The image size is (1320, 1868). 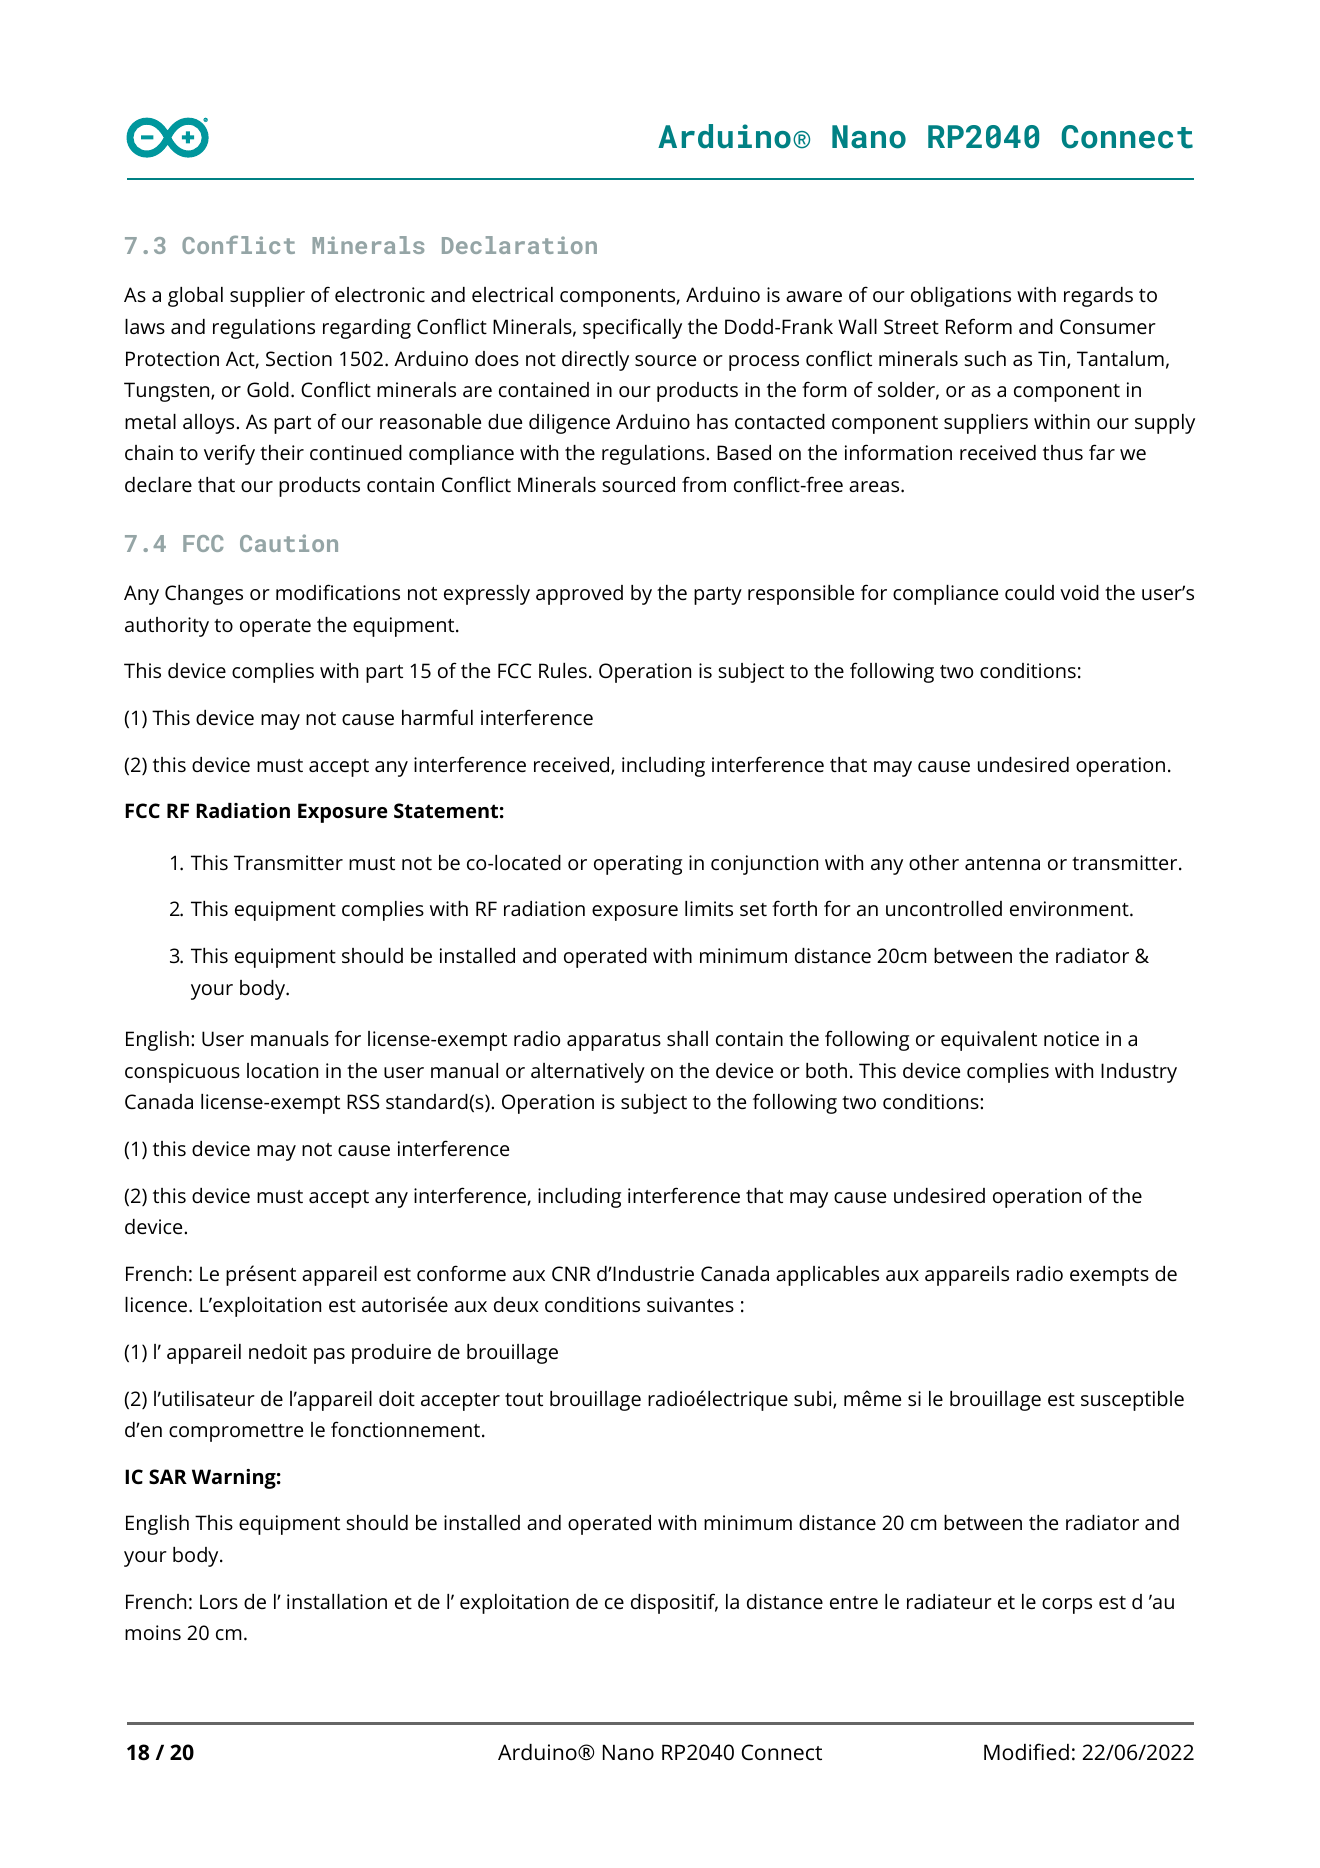 I want to click on regards, so click(x=1098, y=297).
